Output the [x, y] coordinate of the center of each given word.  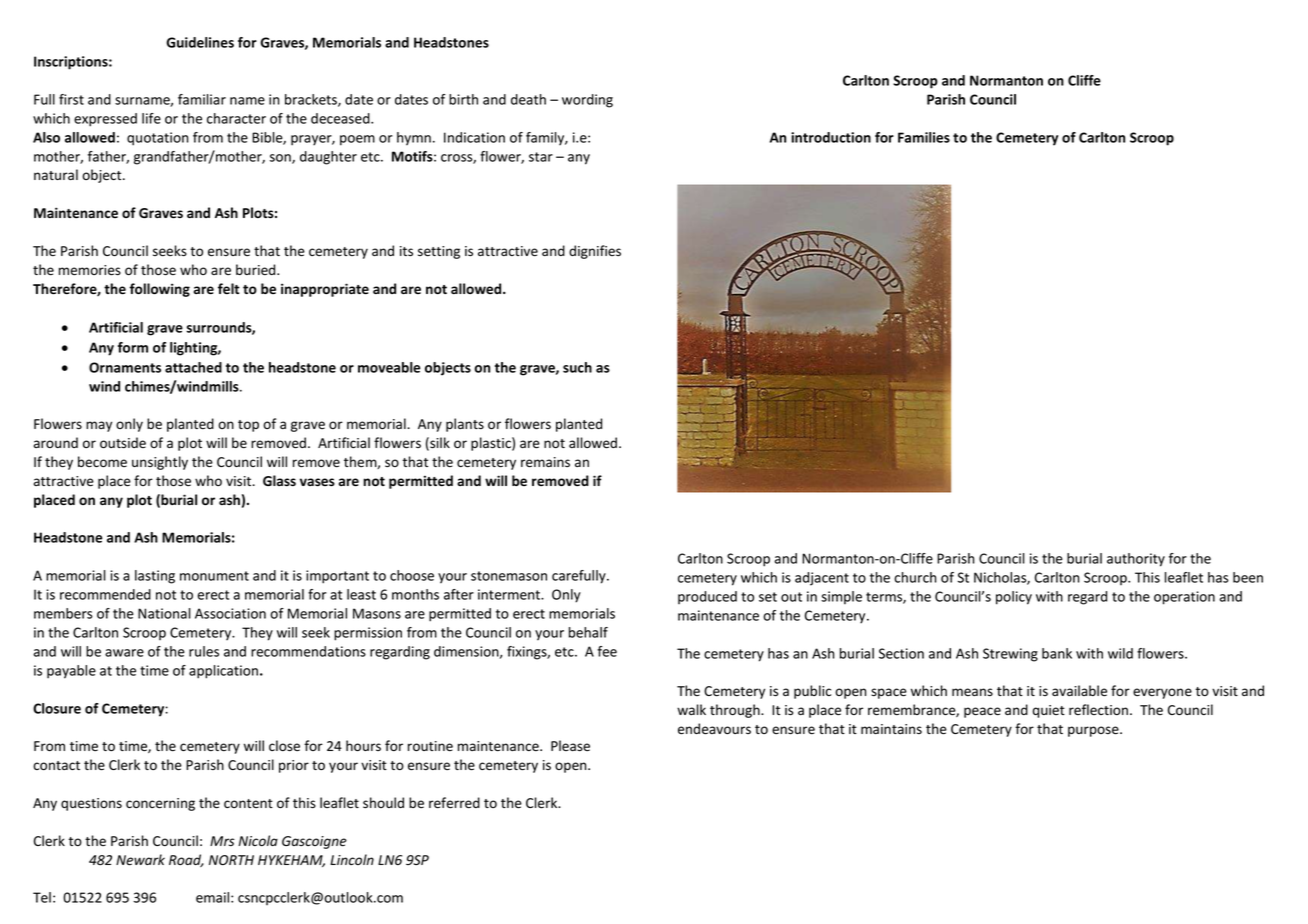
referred [454, 803]
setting [439, 252]
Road [186, 860]
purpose [1094, 731]
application [223, 672]
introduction [831, 137]
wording [587, 101]
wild [1120, 653]
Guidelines [200, 42]
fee [607, 651]
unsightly [160, 463]
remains [545, 462]
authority [1136, 560]
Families [924, 137]
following [159, 290]
